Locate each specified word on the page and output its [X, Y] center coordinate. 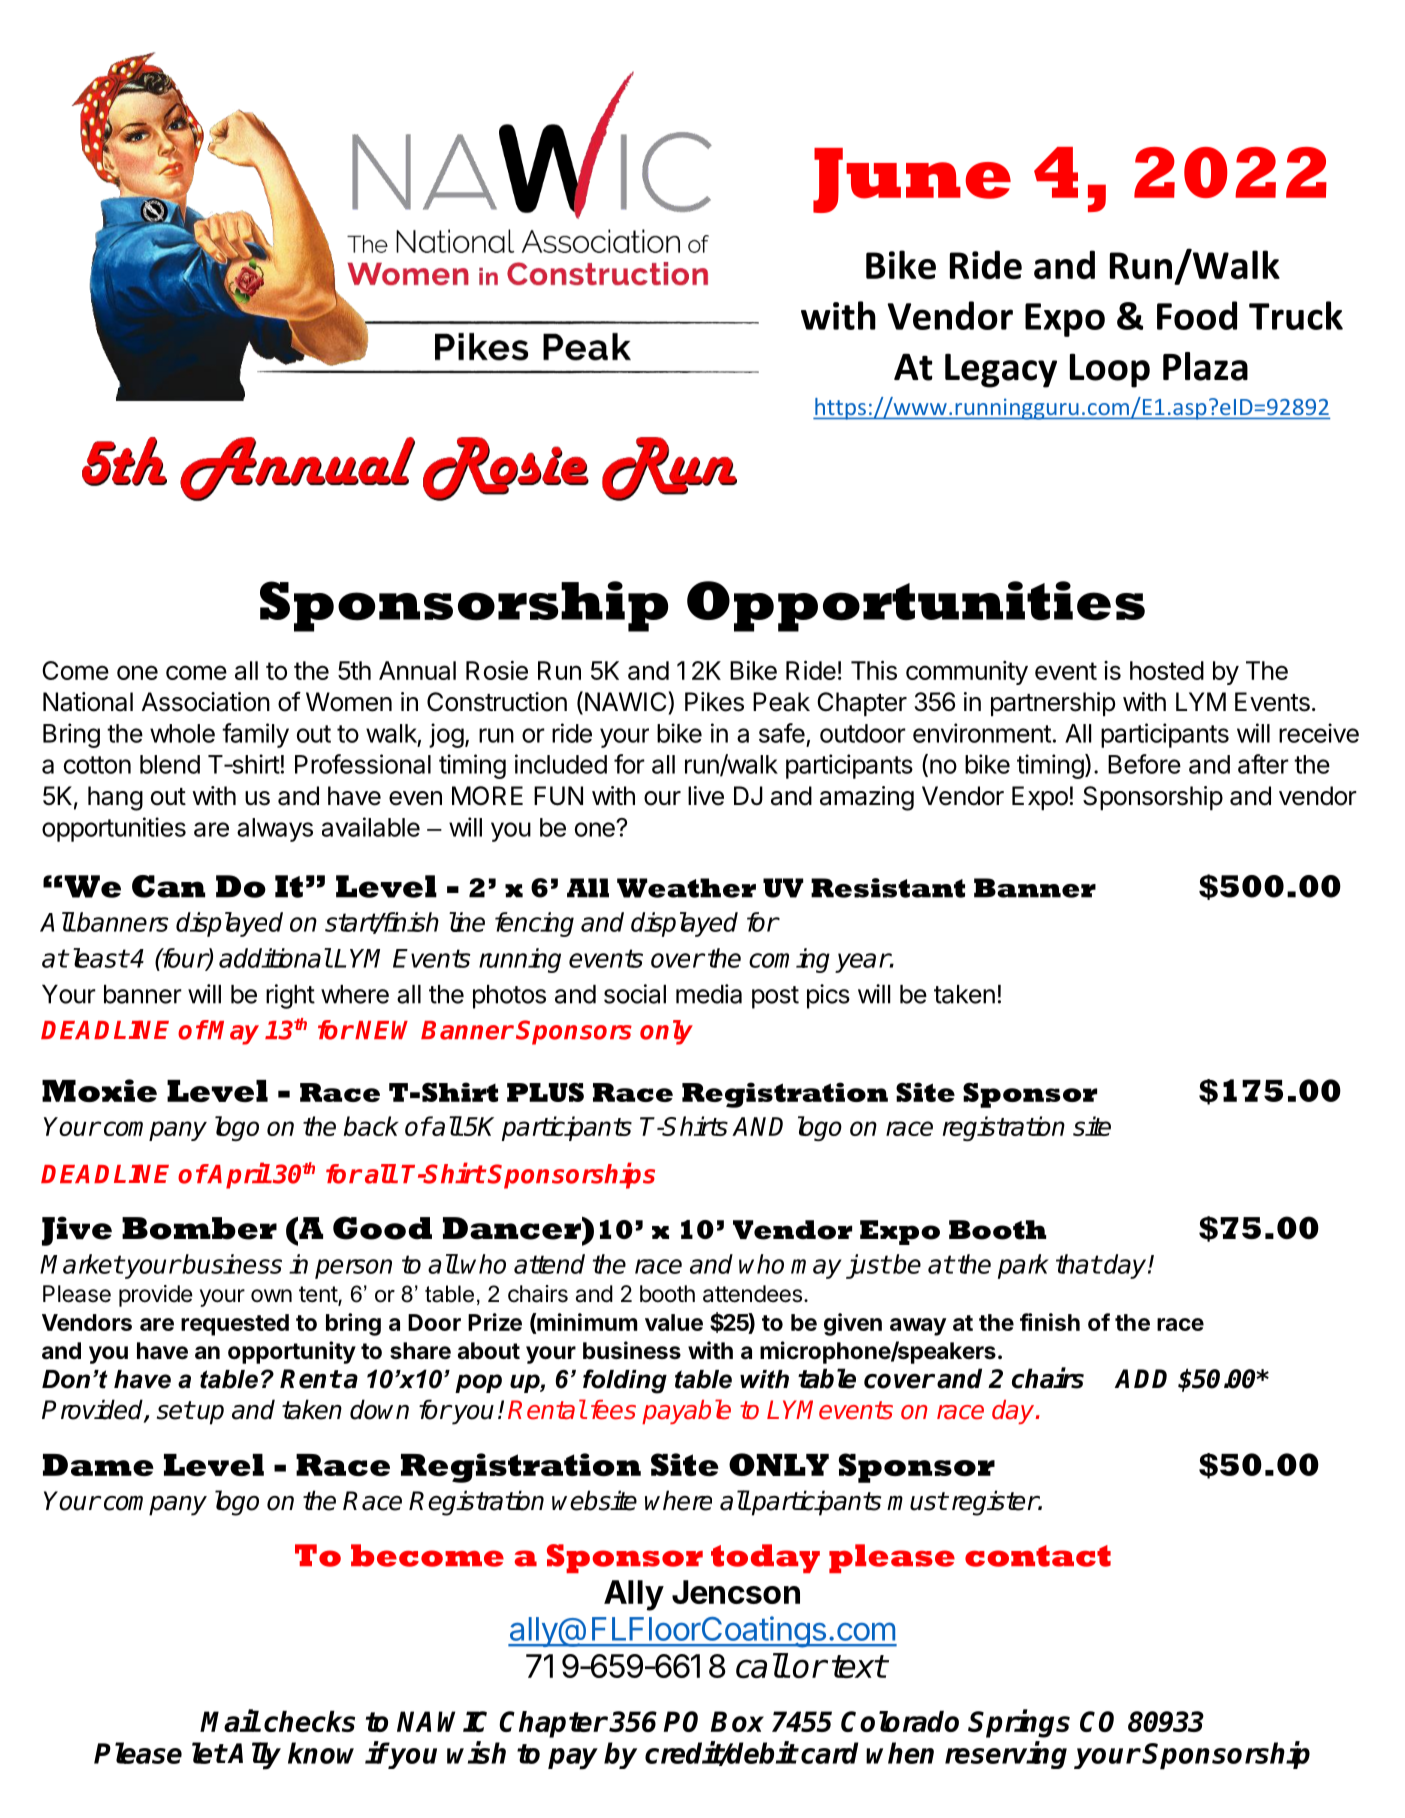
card [829, 1753]
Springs [1019, 1723]
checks [309, 1721]
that [1078, 1264]
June [912, 180]
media [709, 994]
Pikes [714, 702]
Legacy [1001, 370]
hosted [1167, 670]
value [674, 1322]
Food [1197, 315]
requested [235, 1325]
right [290, 996]
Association [206, 702]
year [862, 963]
